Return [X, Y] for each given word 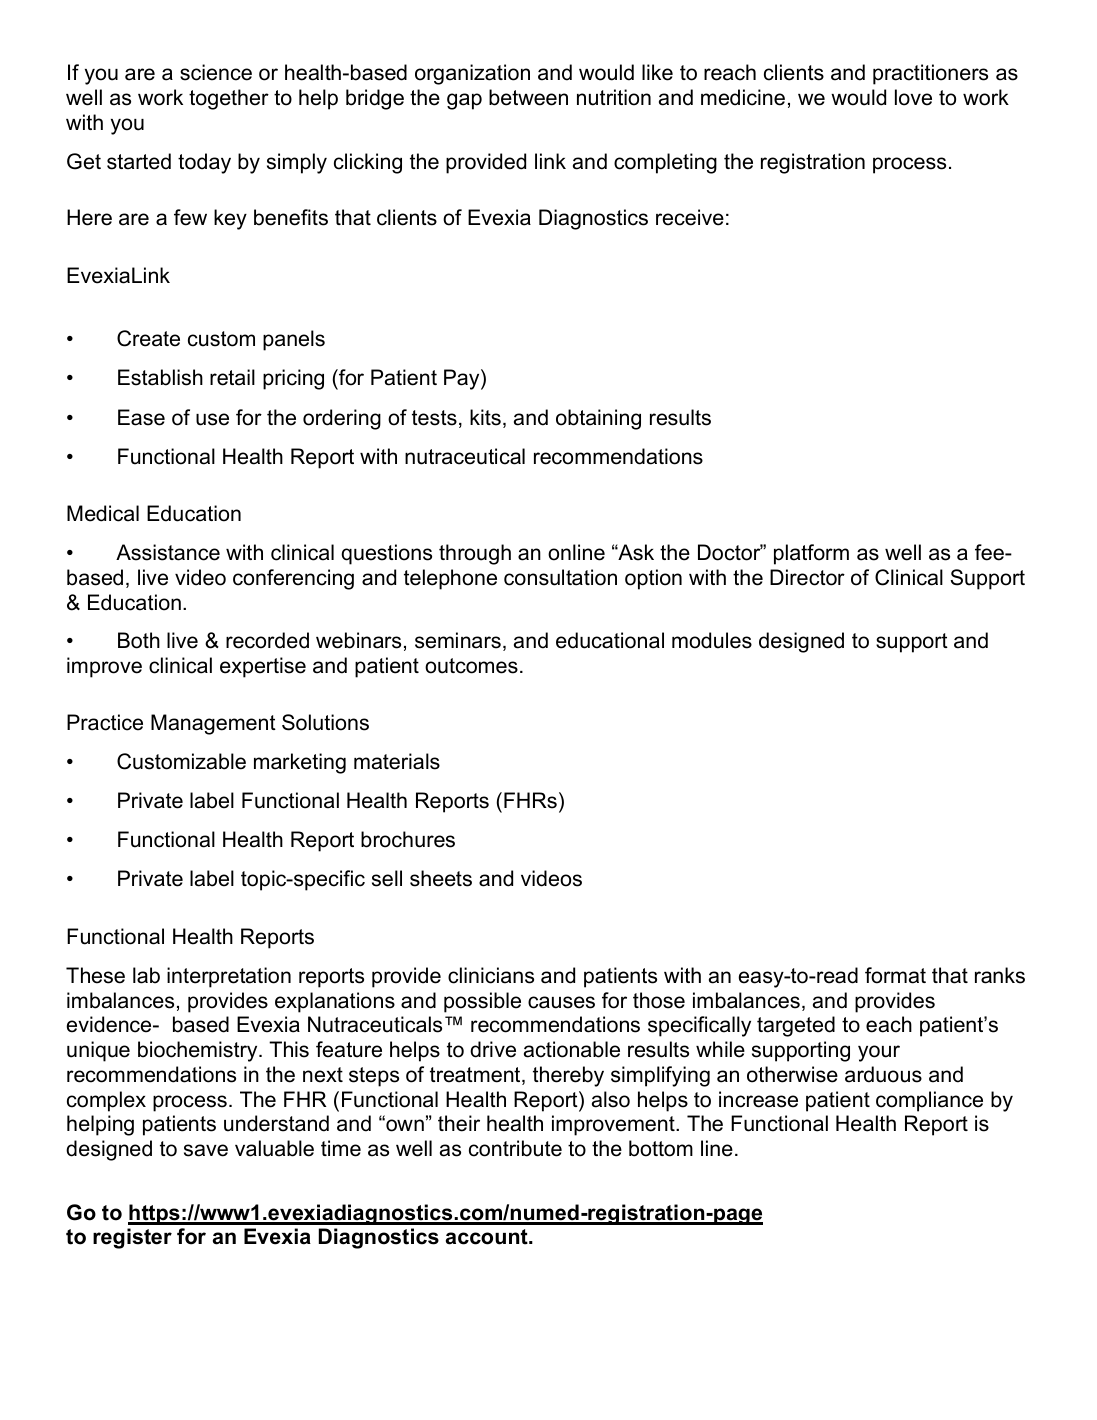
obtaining [598, 419]
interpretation [229, 977]
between [528, 97]
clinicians [491, 975]
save [206, 1150]
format [895, 975]
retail [232, 377]
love [913, 97]
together [229, 99]
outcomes [471, 666]
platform [811, 554]
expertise [263, 667]
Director [807, 577]
